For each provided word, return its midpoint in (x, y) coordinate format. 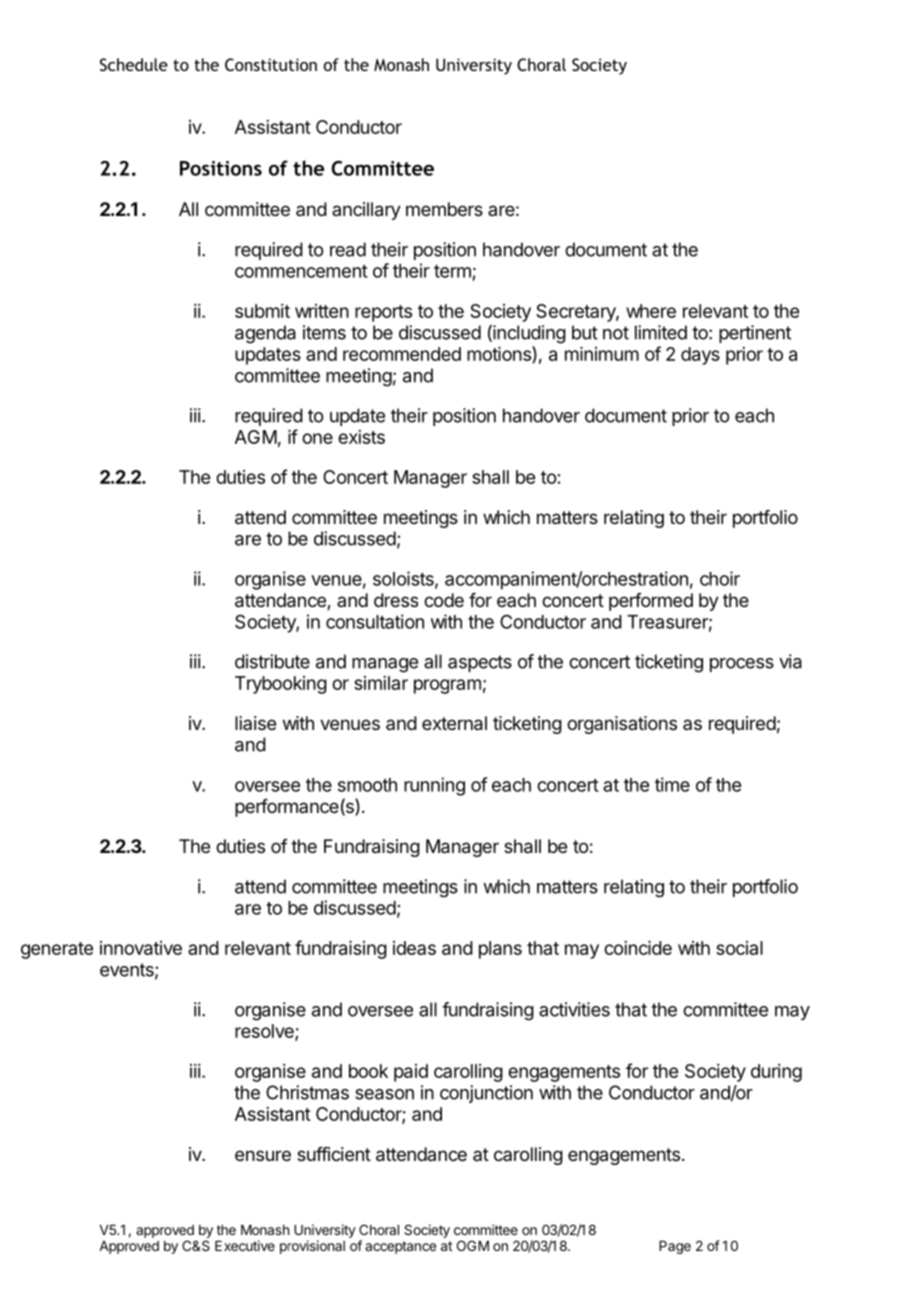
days (700, 356)
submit (262, 311)
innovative (141, 948)
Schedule (134, 64)
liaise (255, 723)
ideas (414, 948)
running (434, 786)
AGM (256, 437)
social (739, 948)
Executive (245, 1245)
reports (383, 313)
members (444, 209)
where (651, 311)
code (444, 600)
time (672, 784)
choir (720, 578)
